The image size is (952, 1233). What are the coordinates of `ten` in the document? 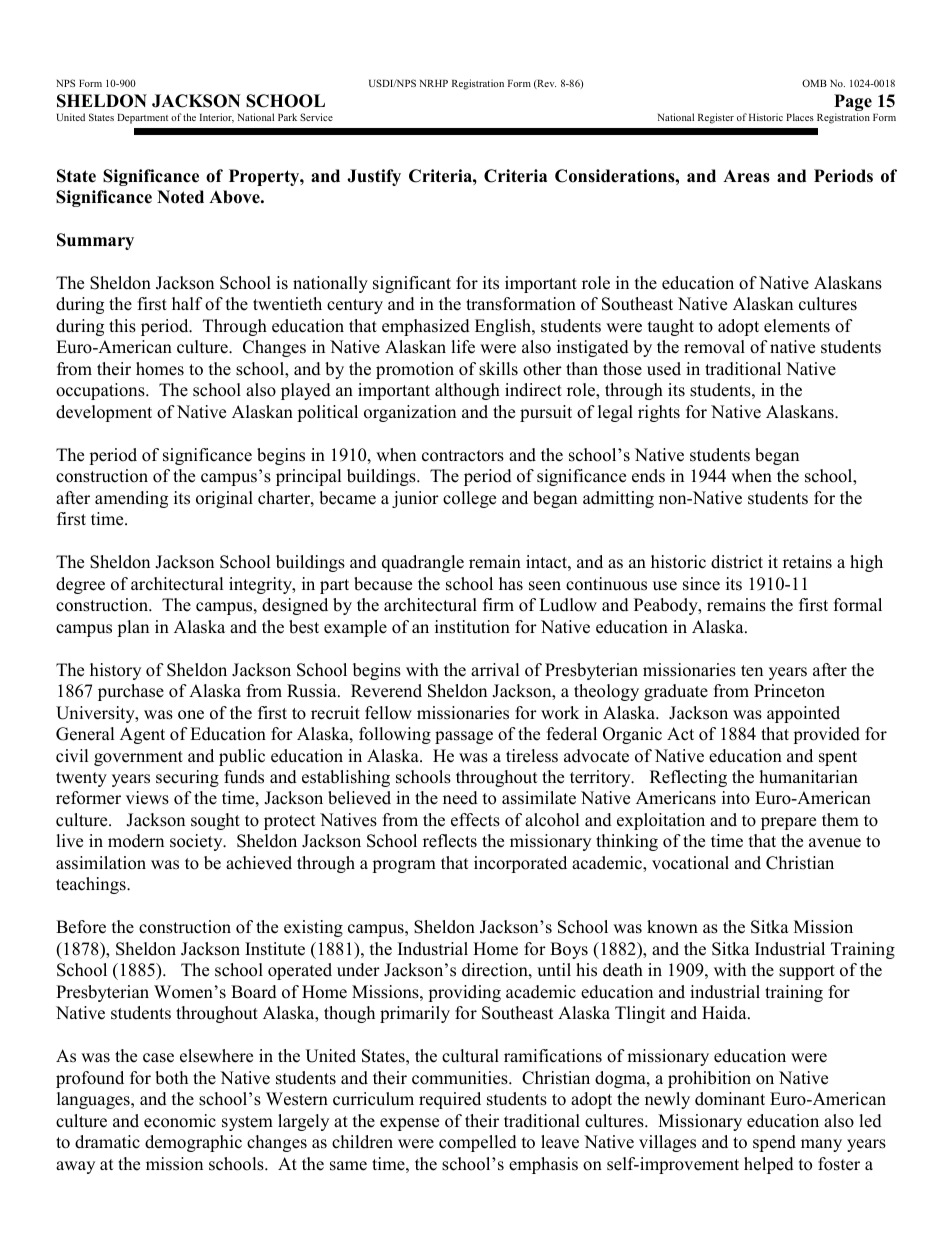 It's located at (752, 671).
